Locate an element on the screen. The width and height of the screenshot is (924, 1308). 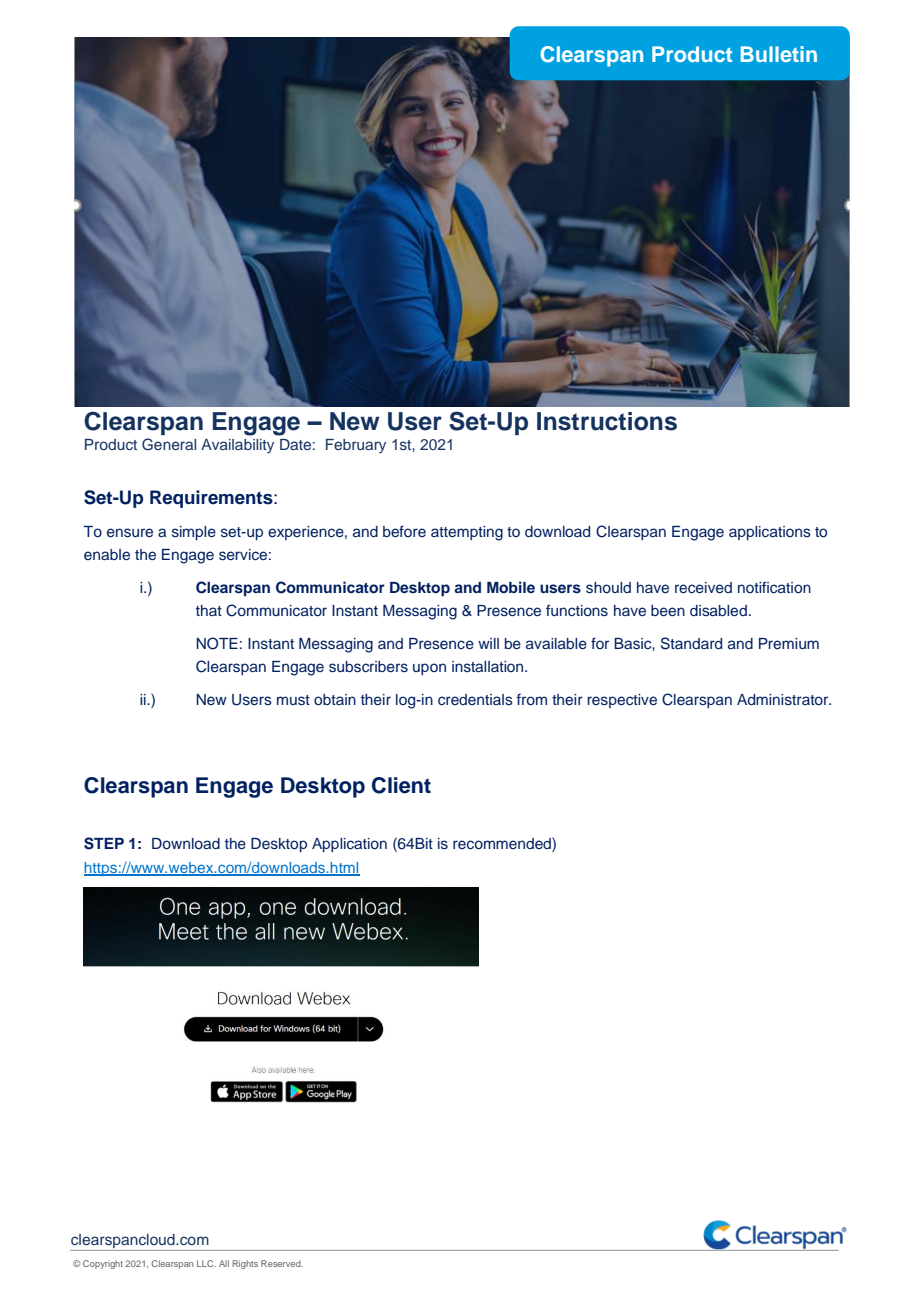
Instructions is located at coordinates (607, 421).
